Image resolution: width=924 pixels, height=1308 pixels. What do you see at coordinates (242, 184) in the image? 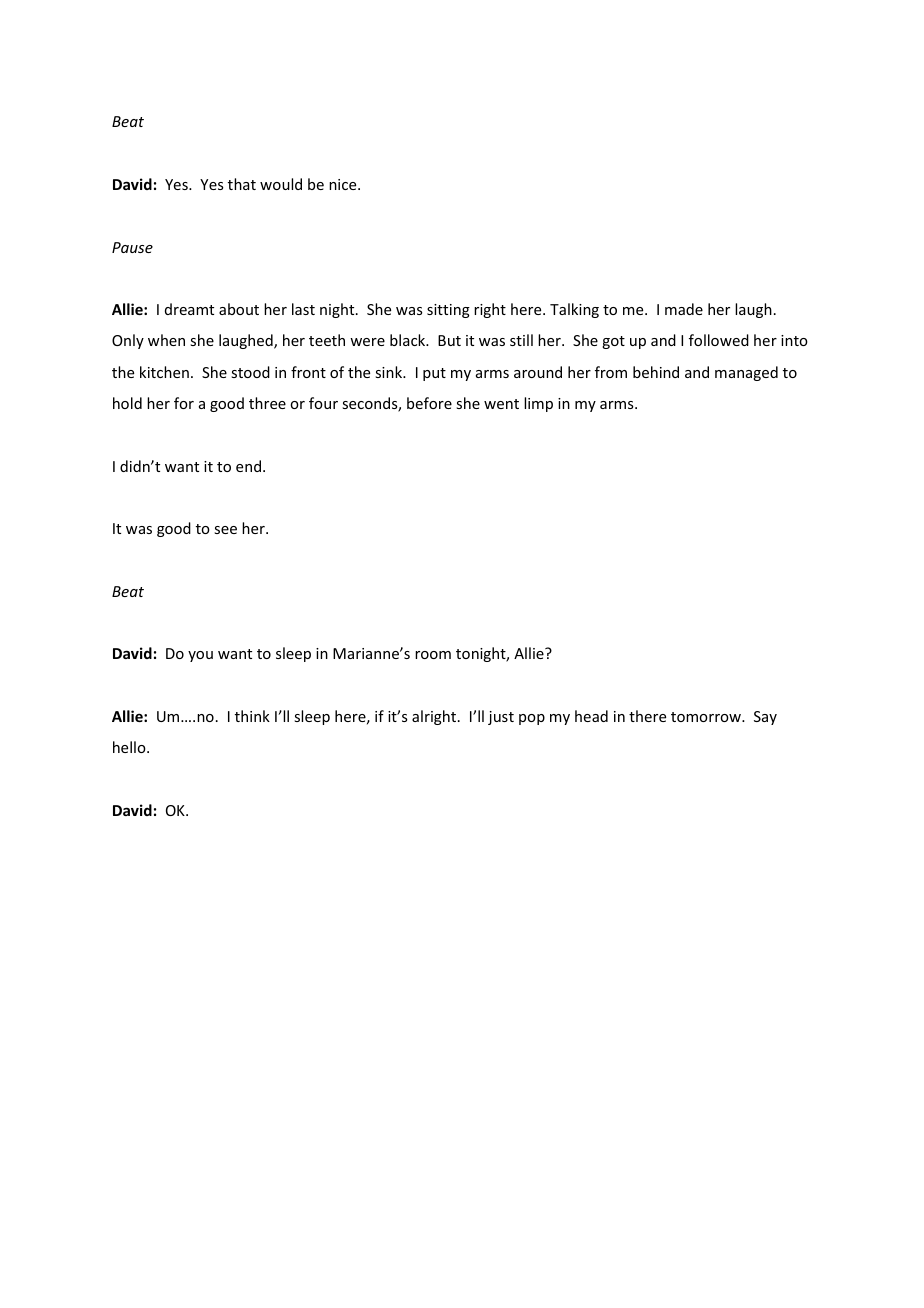
I see `that` at bounding box center [242, 184].
